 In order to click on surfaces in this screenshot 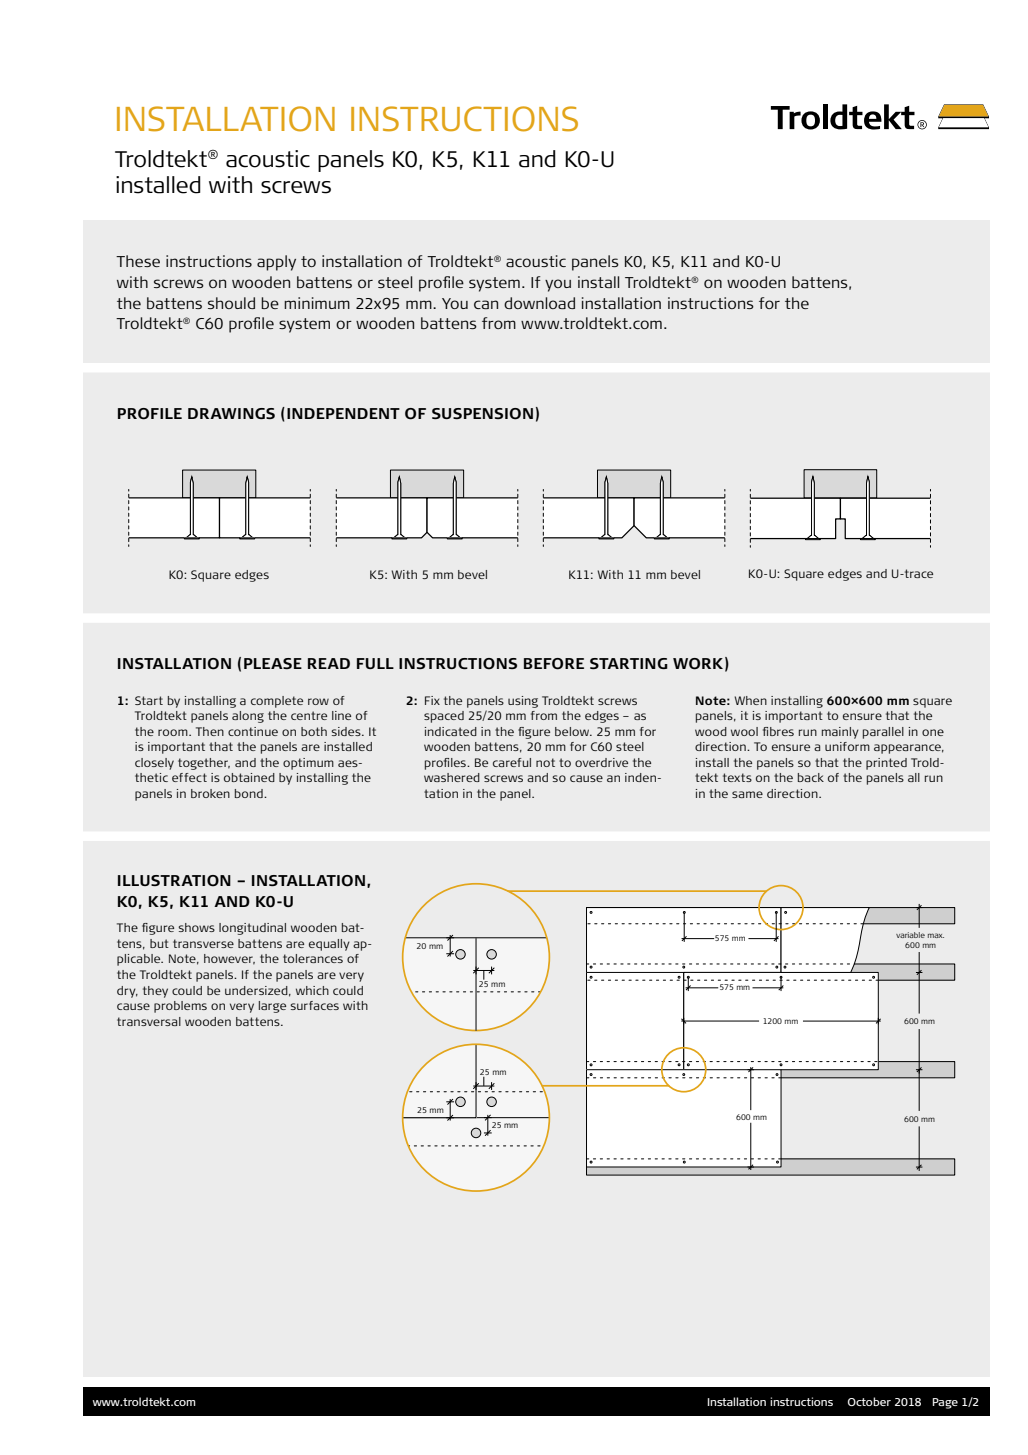, I will do `click(314, 1005)`.
